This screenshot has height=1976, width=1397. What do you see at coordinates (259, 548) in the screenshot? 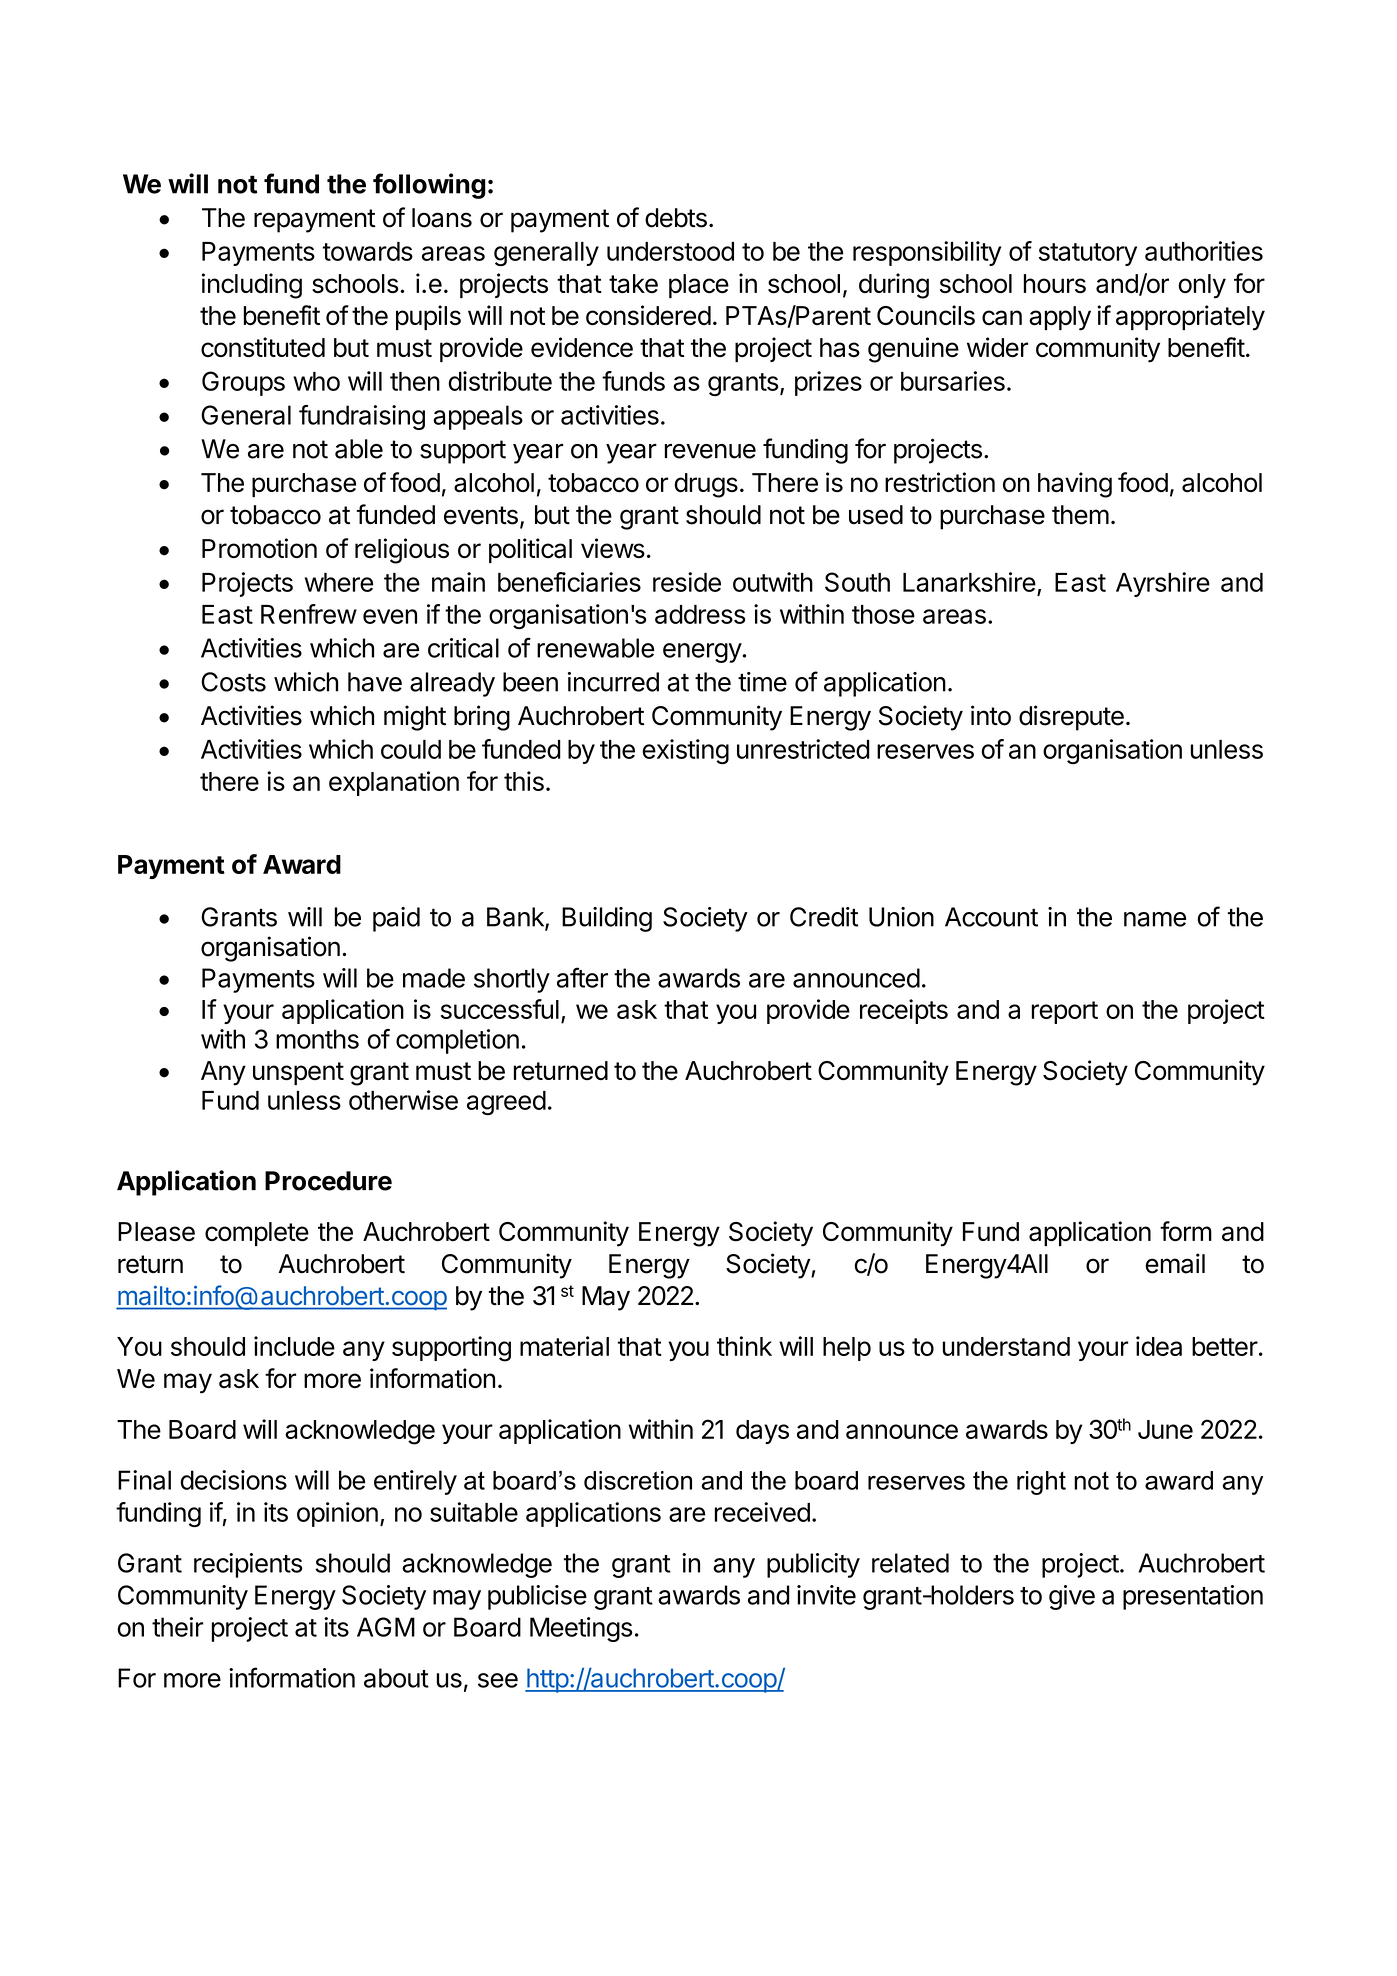
I see `Promotion` at bounding box center [259, 548].
